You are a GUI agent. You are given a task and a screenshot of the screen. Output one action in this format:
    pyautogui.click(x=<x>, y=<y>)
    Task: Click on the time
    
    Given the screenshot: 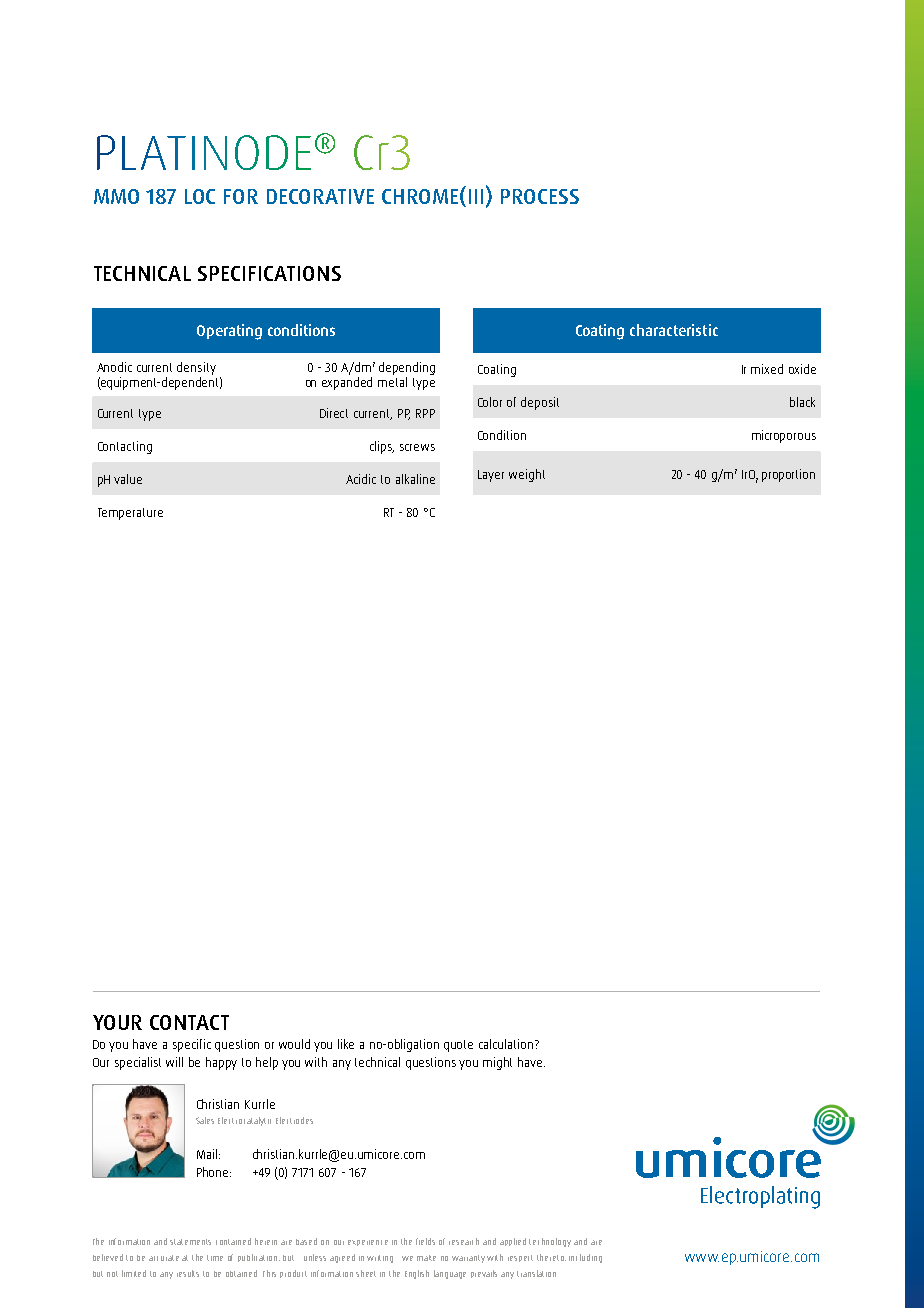 What is the action you would take?
    pyautogui.click(x=215, y=1258)
